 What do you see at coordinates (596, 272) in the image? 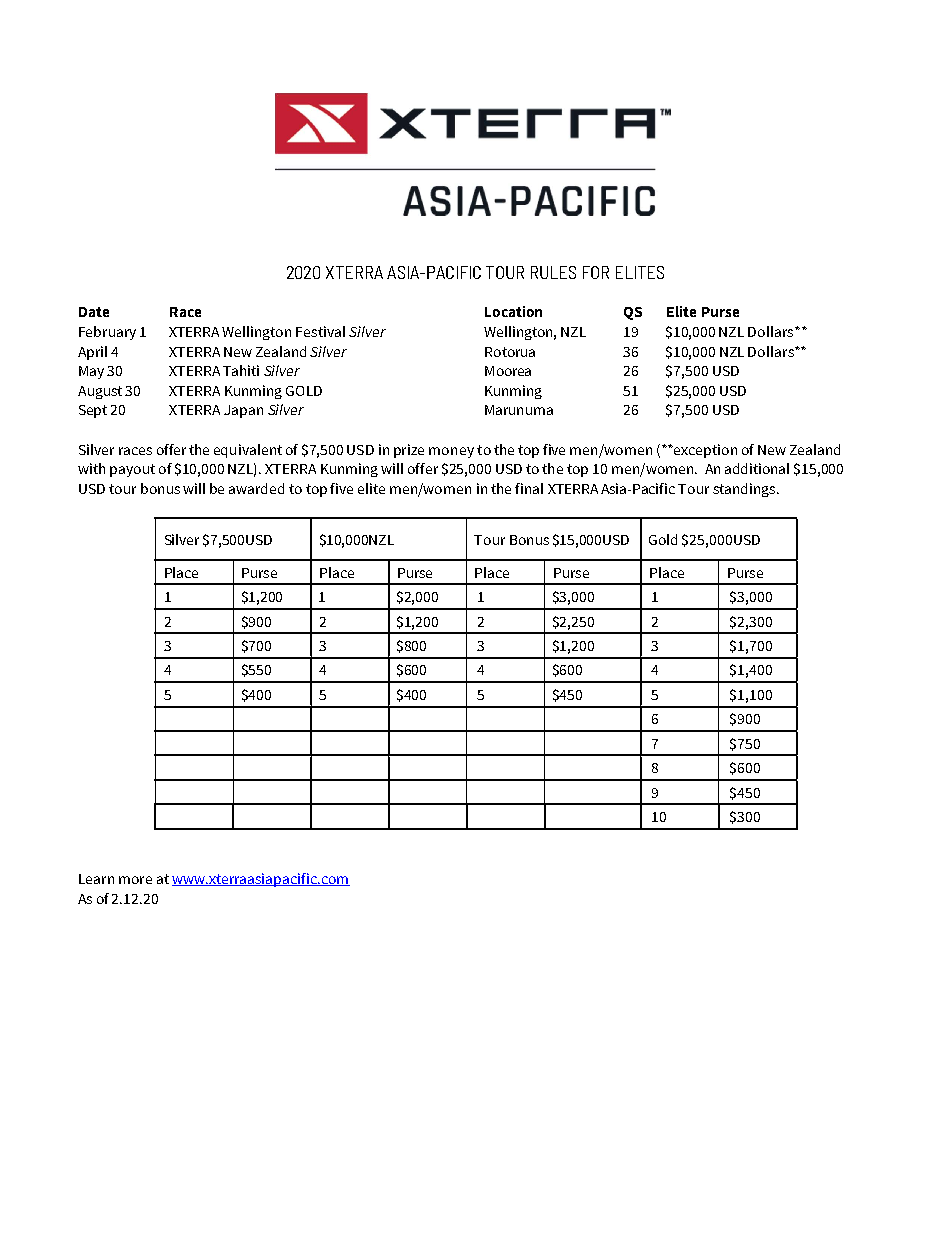
I see `FOR` at bounding box center [596, 272].
